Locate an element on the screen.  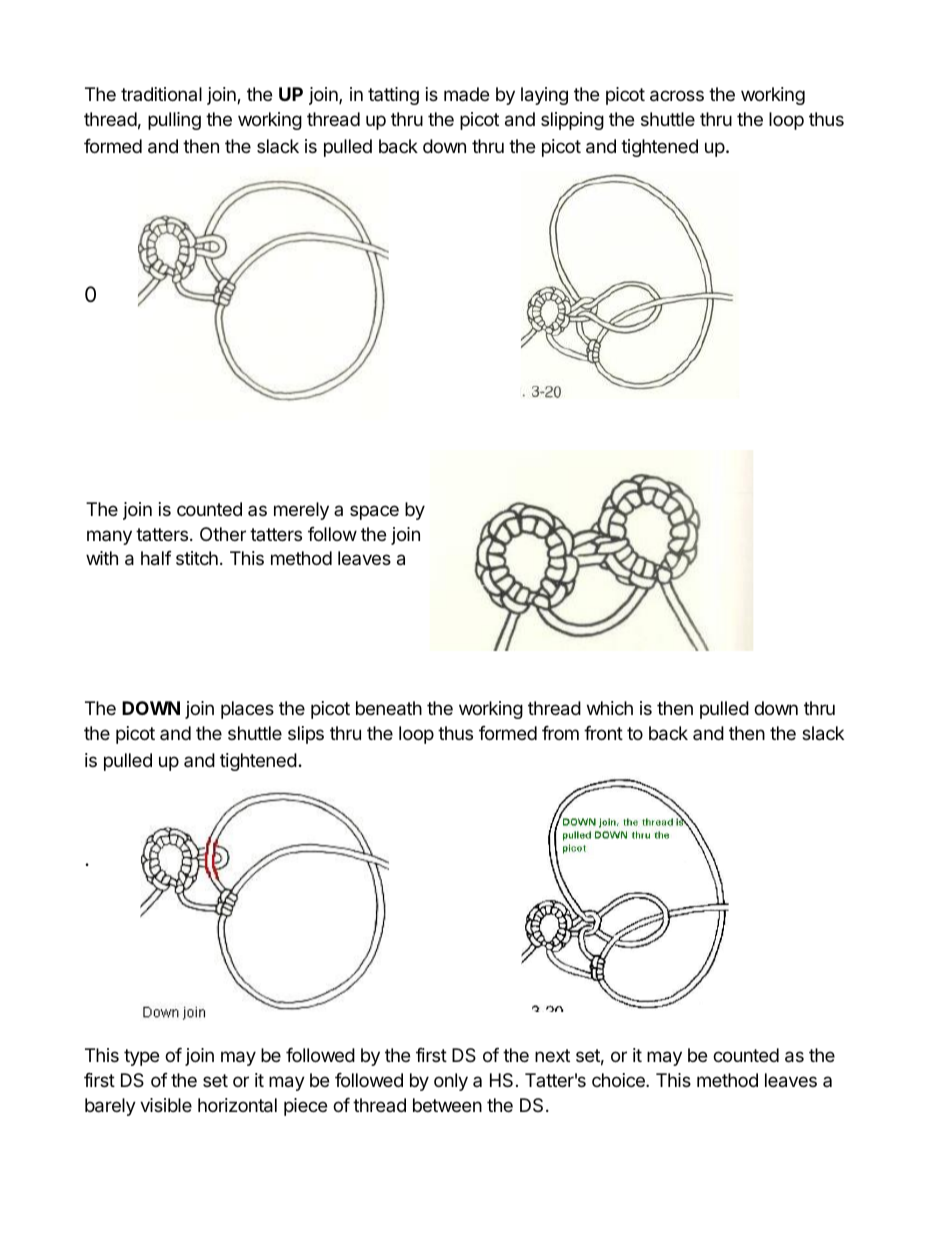
front is located at coordinates (603, 733).
